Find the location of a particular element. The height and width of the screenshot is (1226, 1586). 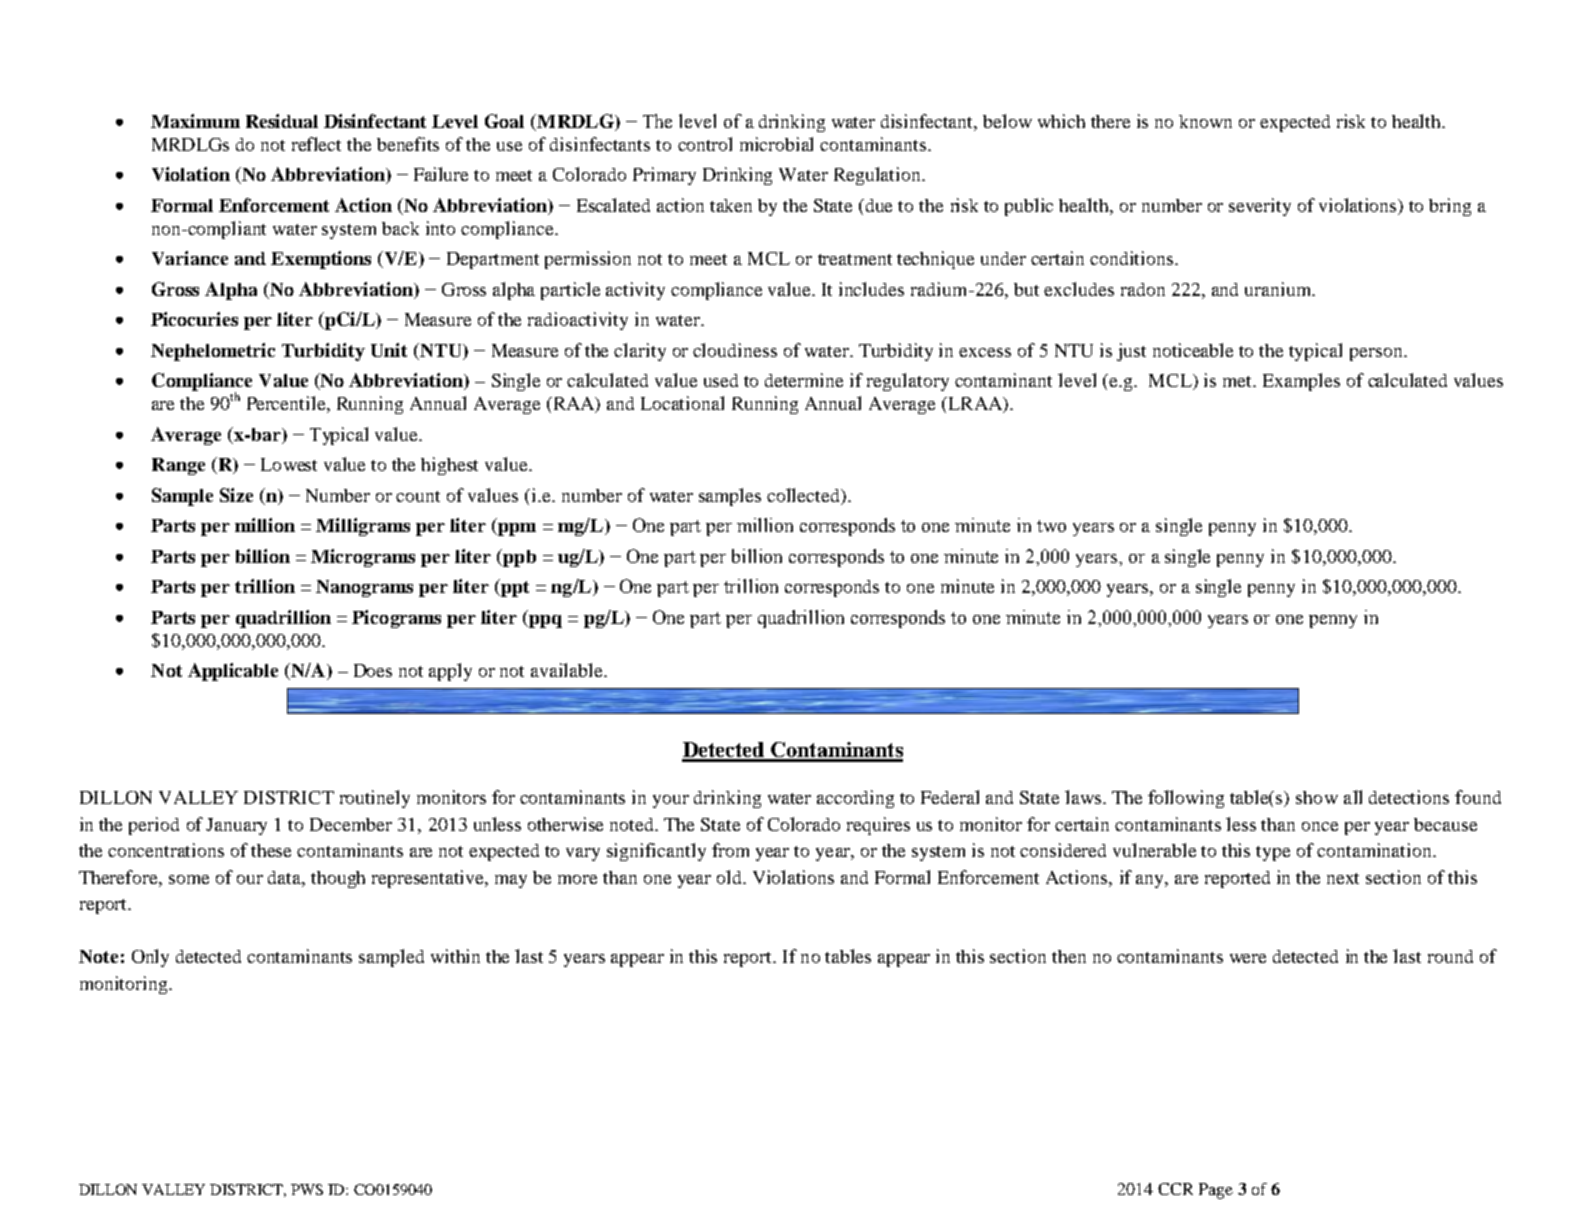

determine is located at coordinates (804, 380).
